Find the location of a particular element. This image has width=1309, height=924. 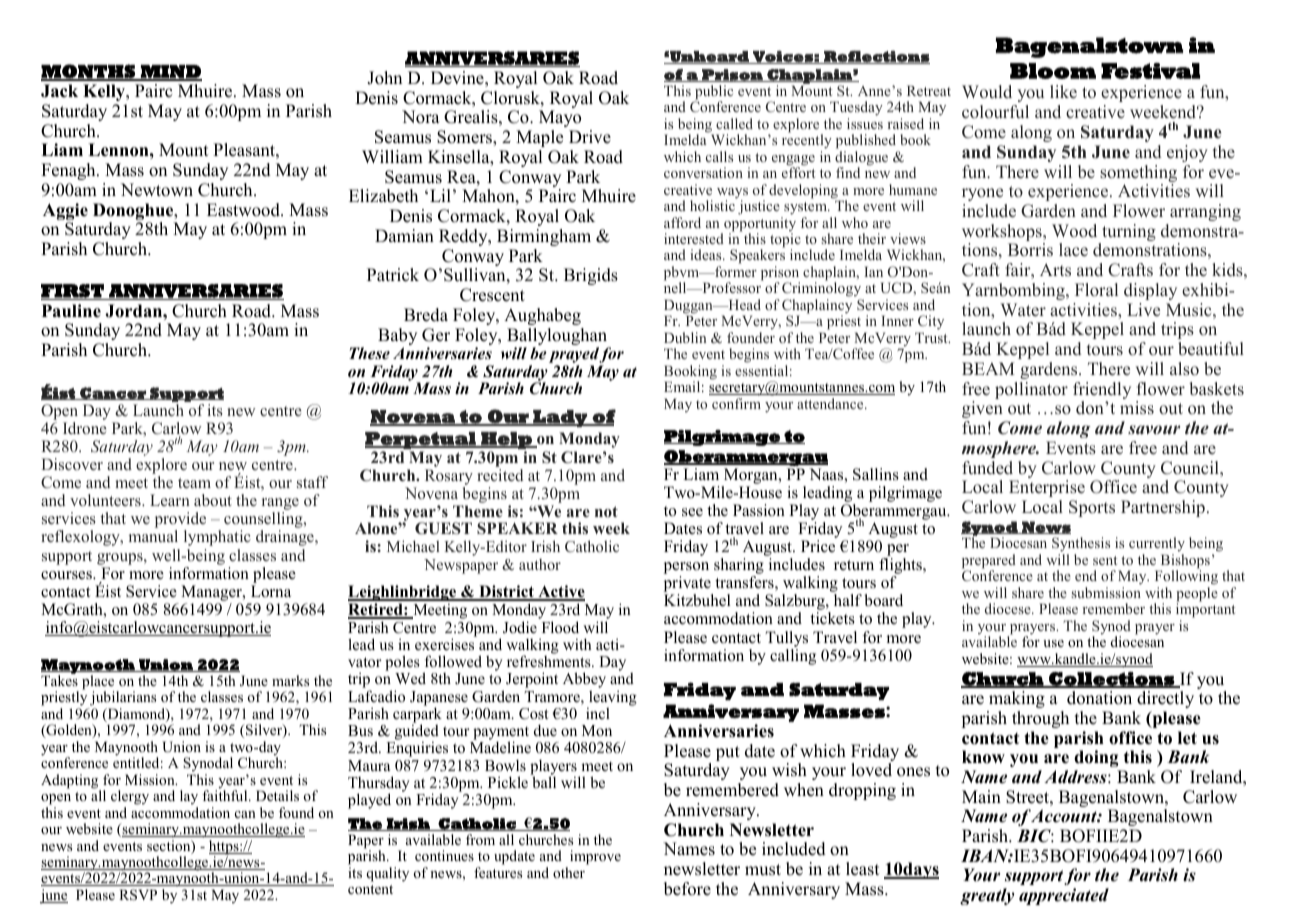

MIND is located at coordinates (170, 72).
